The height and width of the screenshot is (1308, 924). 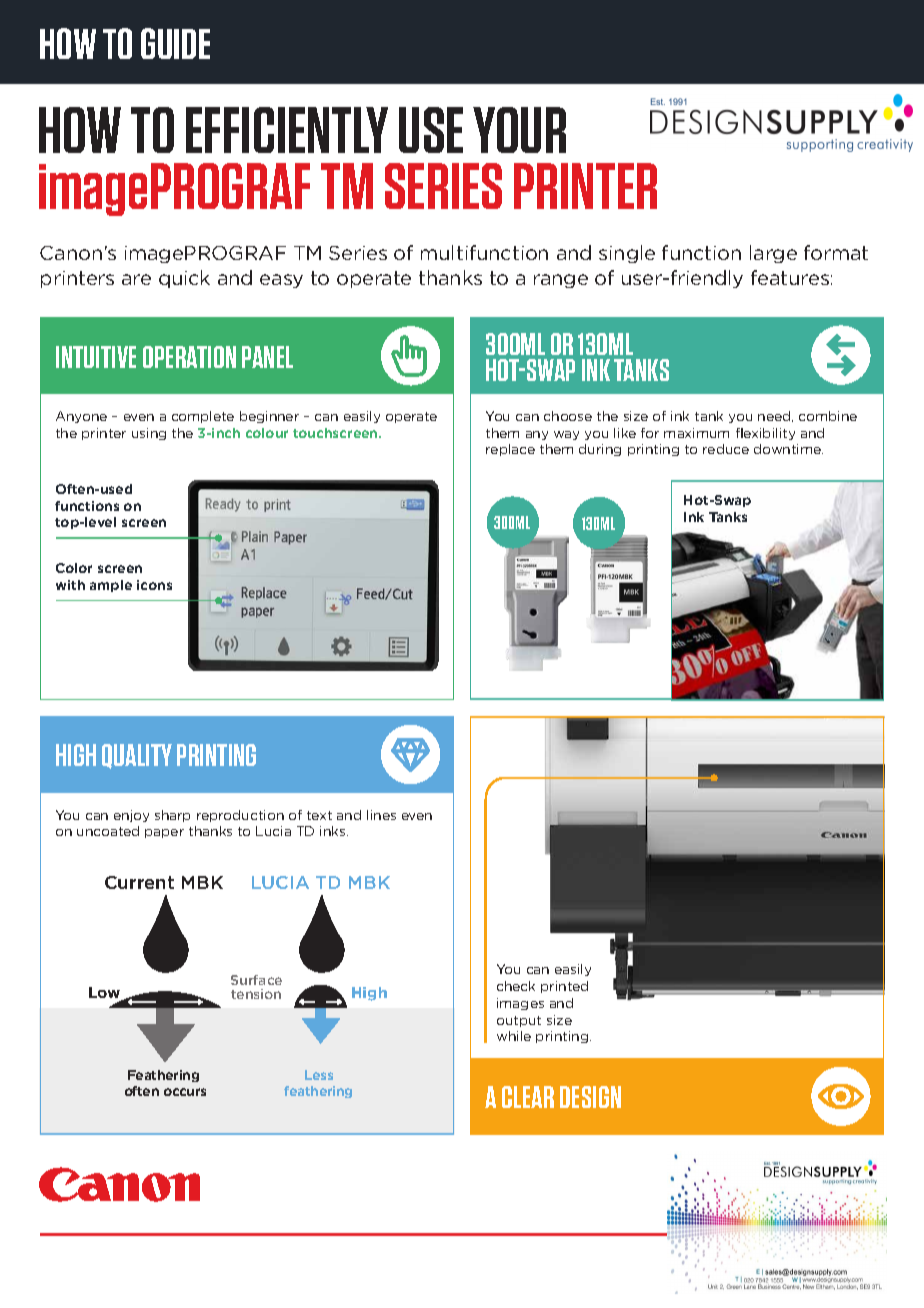 What do you see at coordinates (189, 357) in the screenshot?
I see `OPERATION` at bounding box center [189, 357].
